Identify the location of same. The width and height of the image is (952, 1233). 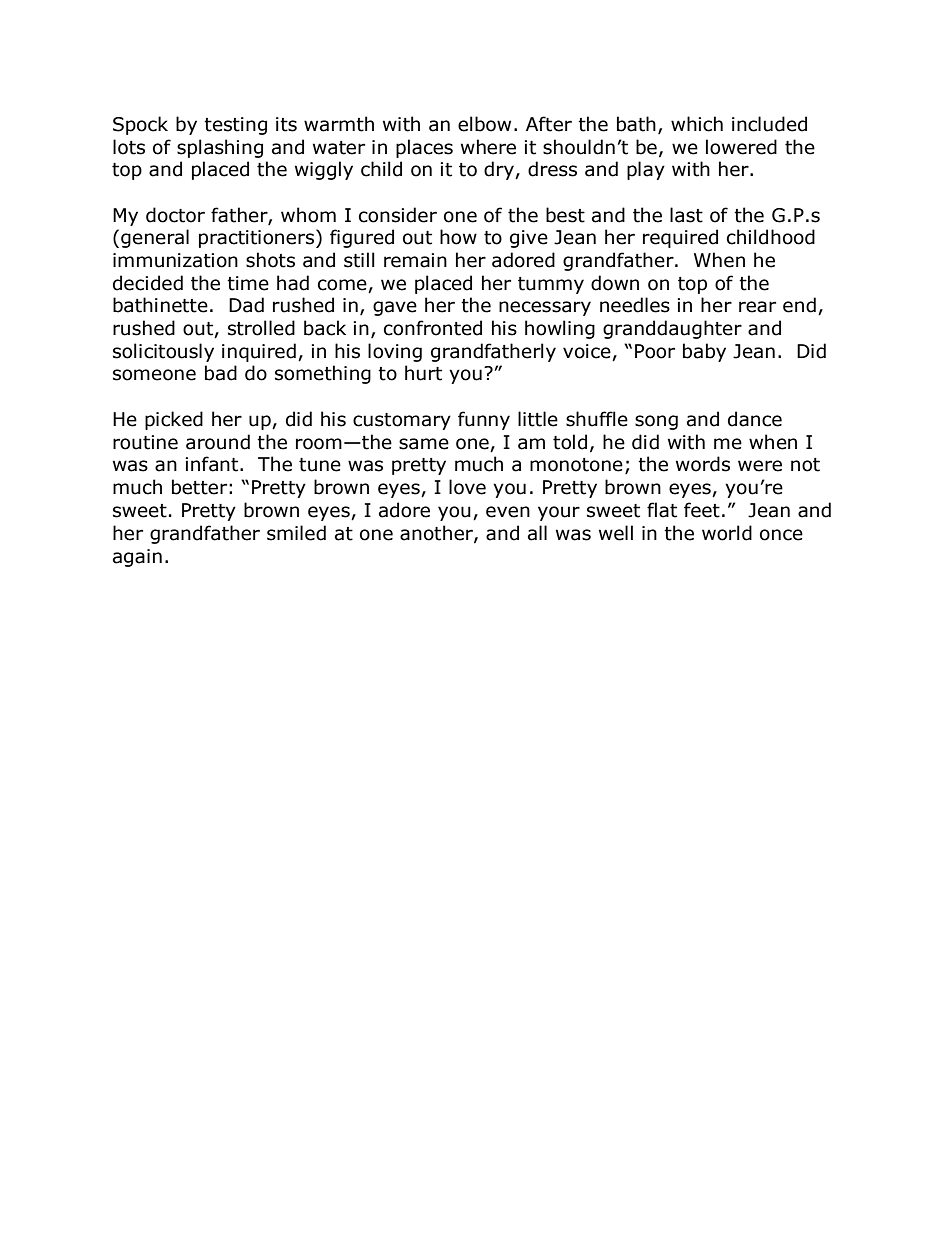
(424, 444).
